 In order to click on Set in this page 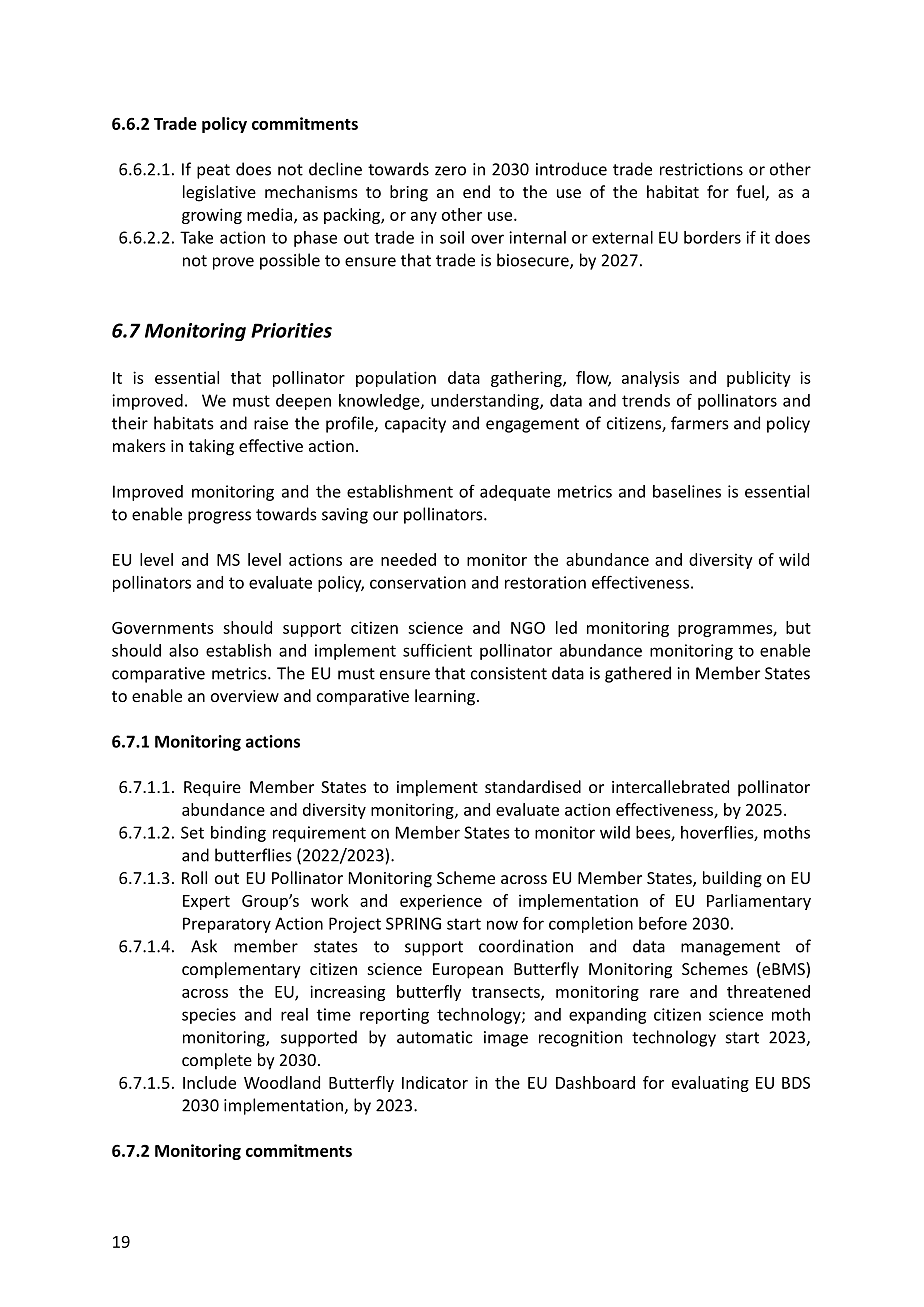, I will do `click(192, 832)`.
